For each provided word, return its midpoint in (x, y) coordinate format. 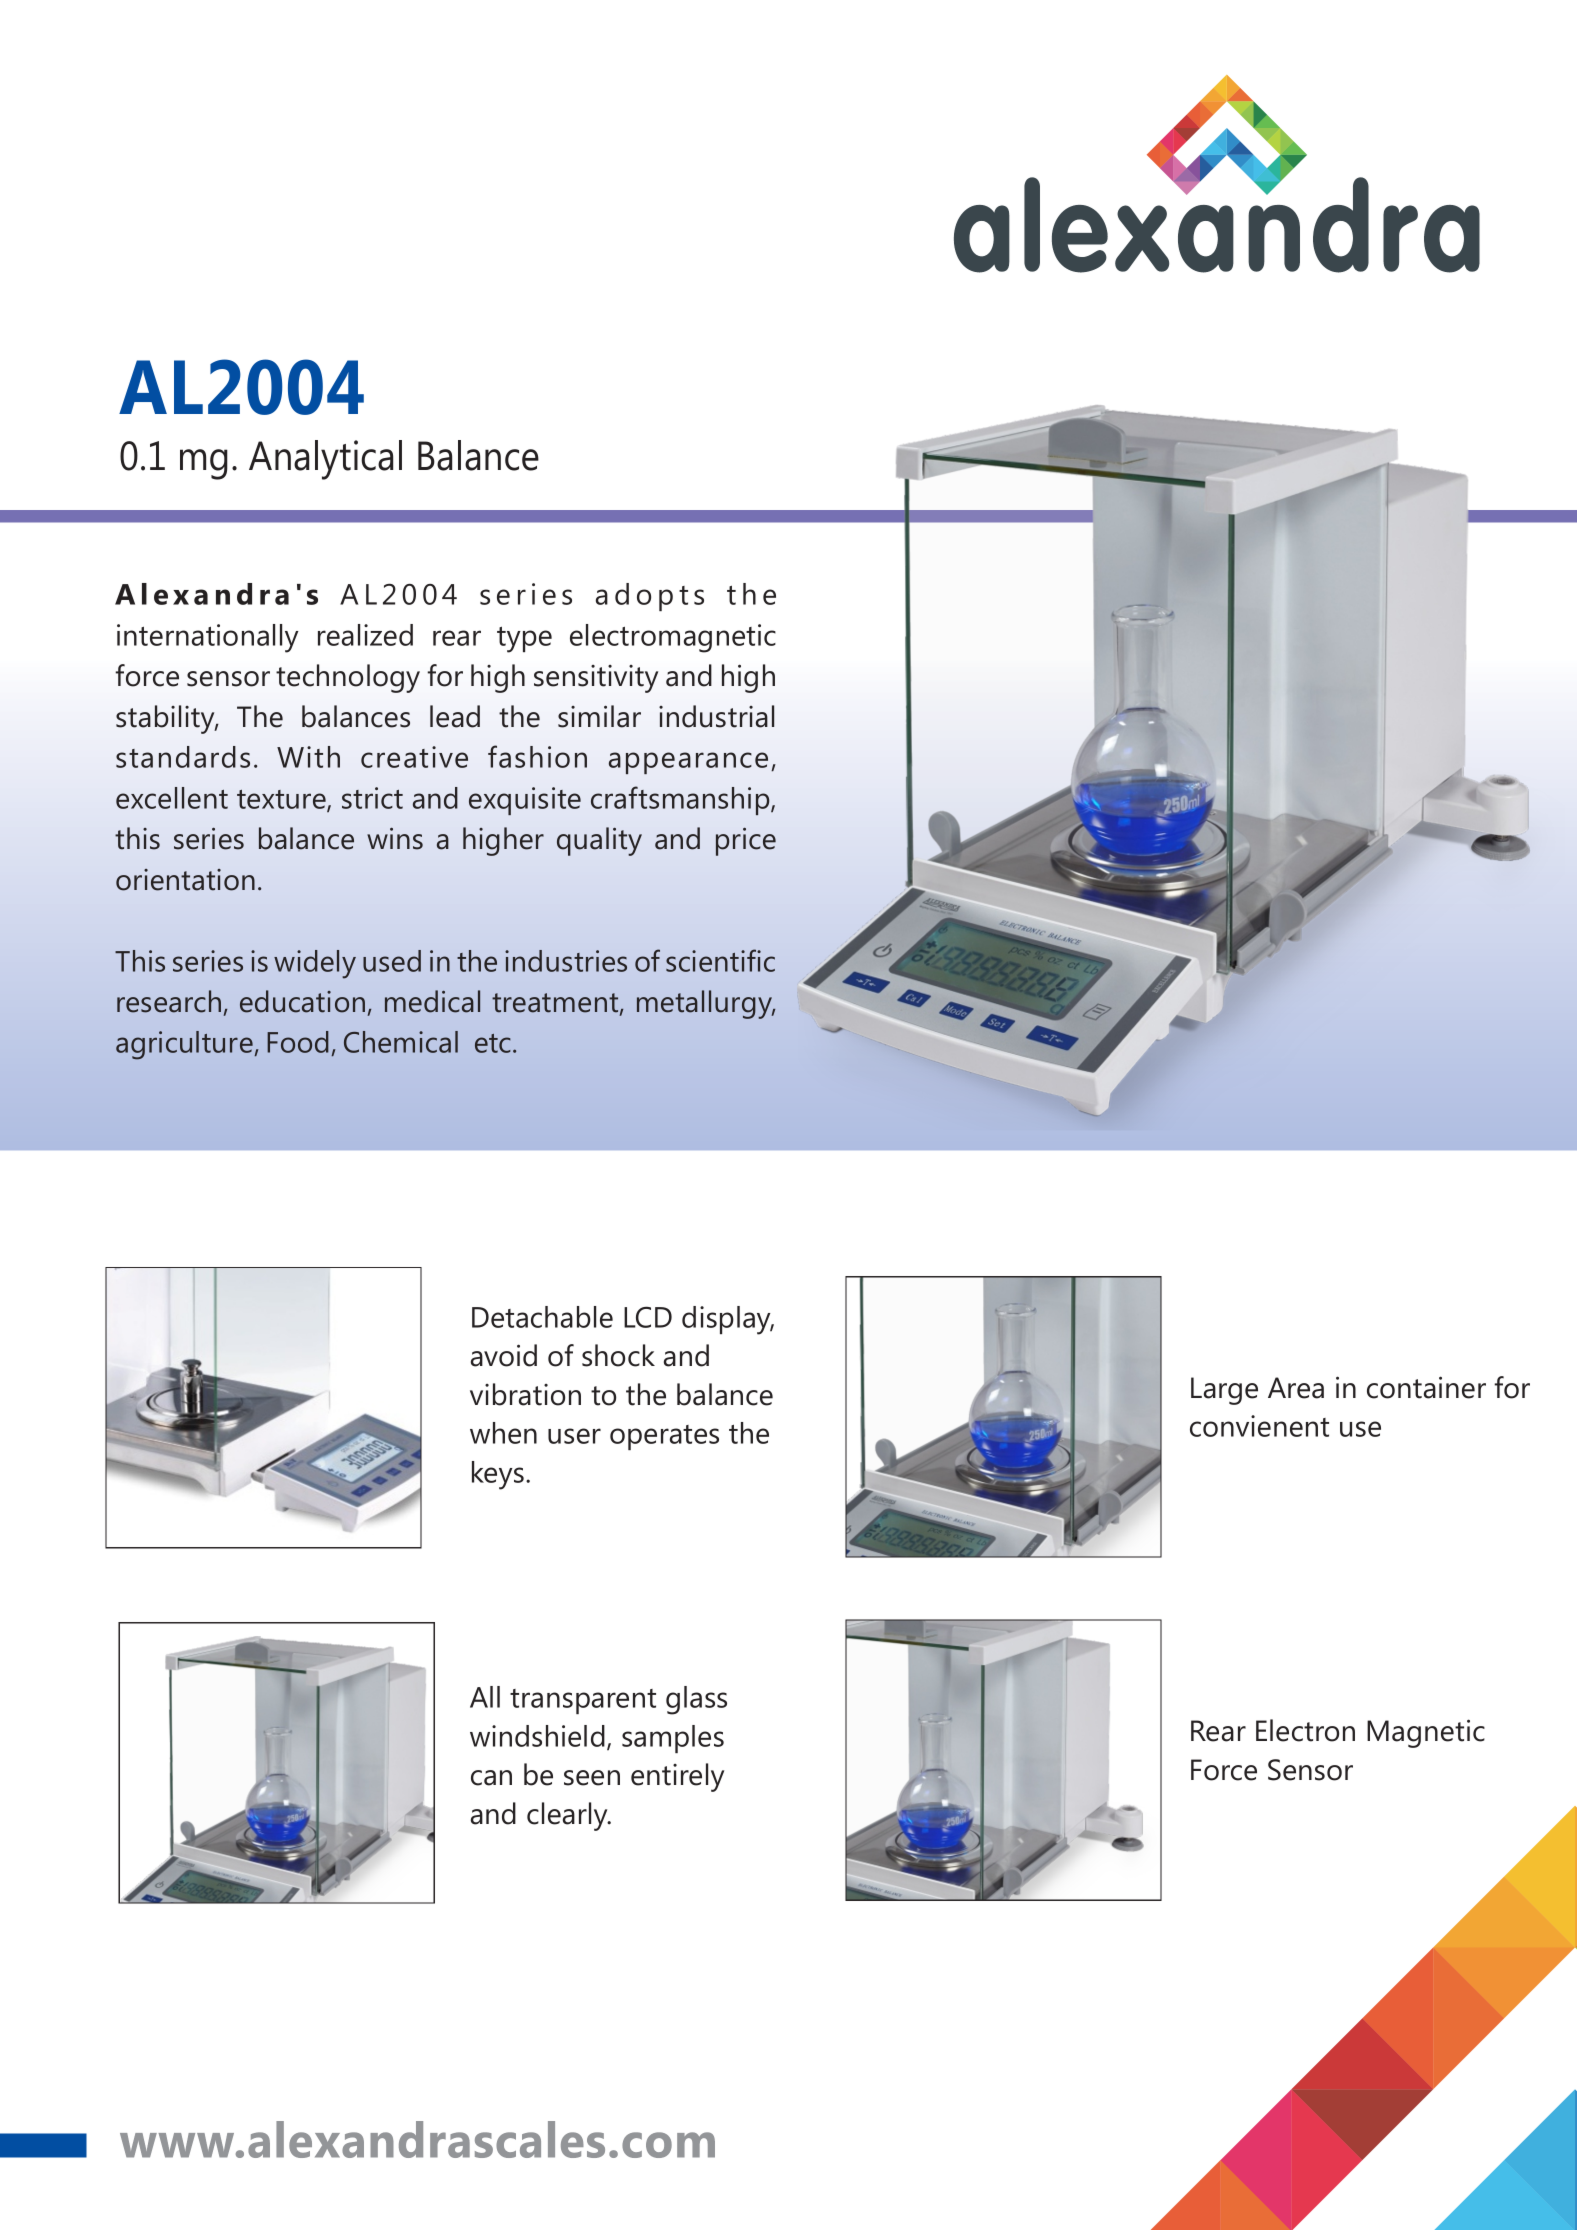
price (746, 841)
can (491, 1778)
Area (1296, 1388)
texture (282, 800)
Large (1224, 1391)
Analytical (325, 460)
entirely (677, 1777)
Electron (1305, 1730)
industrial (716, 716)
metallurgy (706, 1004)
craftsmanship (681, 800)
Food (298, 1042)
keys (498, 1475)
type (524, 640)
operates (664, 1437)
